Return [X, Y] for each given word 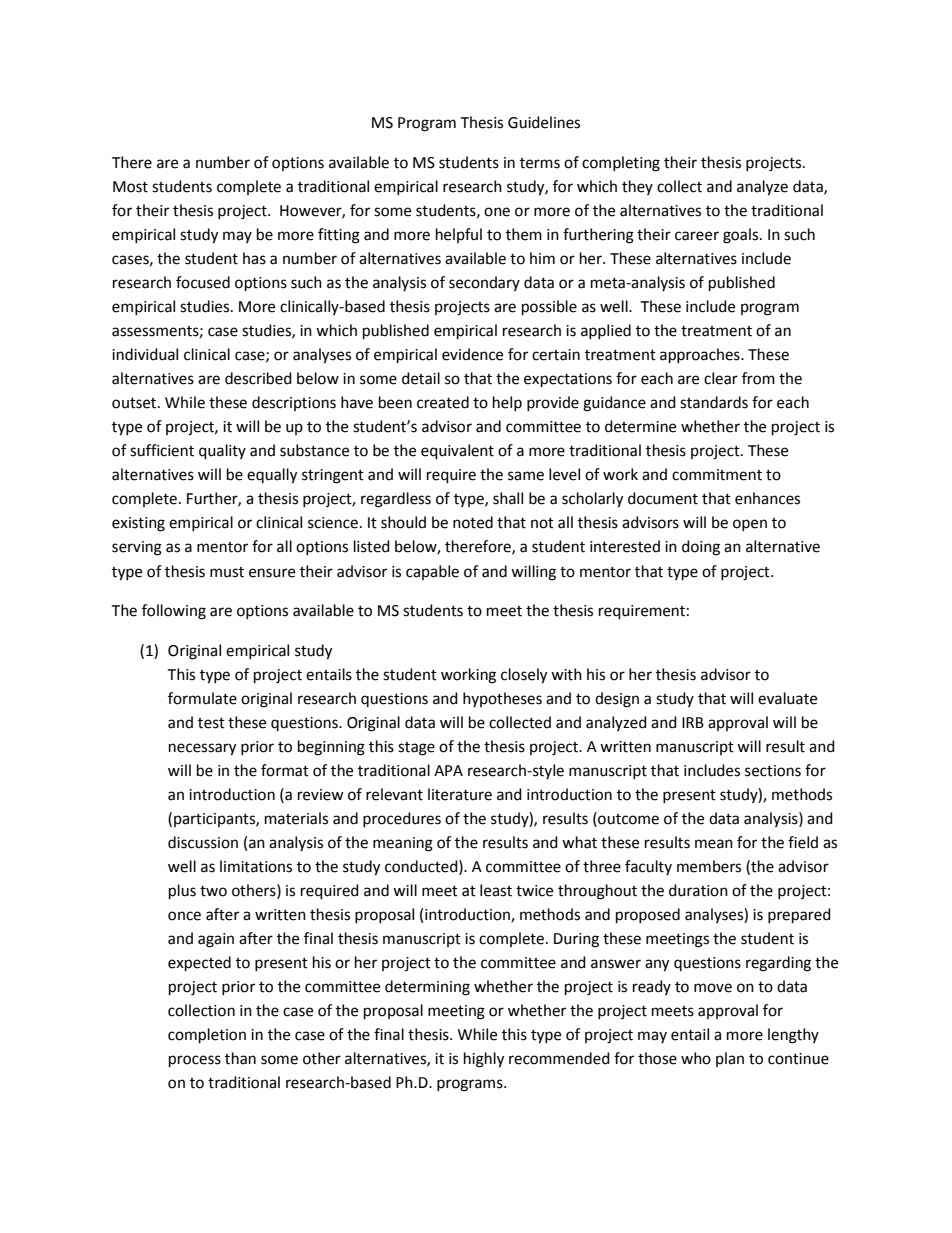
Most [130, 187]
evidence [472, 354]
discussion [203, 842]
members [709, 866]
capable [432, 572]
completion [207, 1036]
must [227, 572]
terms [540, 163]
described [258, 378]
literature [460, 794]
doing [701, 548]
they [637, 187]
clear [721, 378]
